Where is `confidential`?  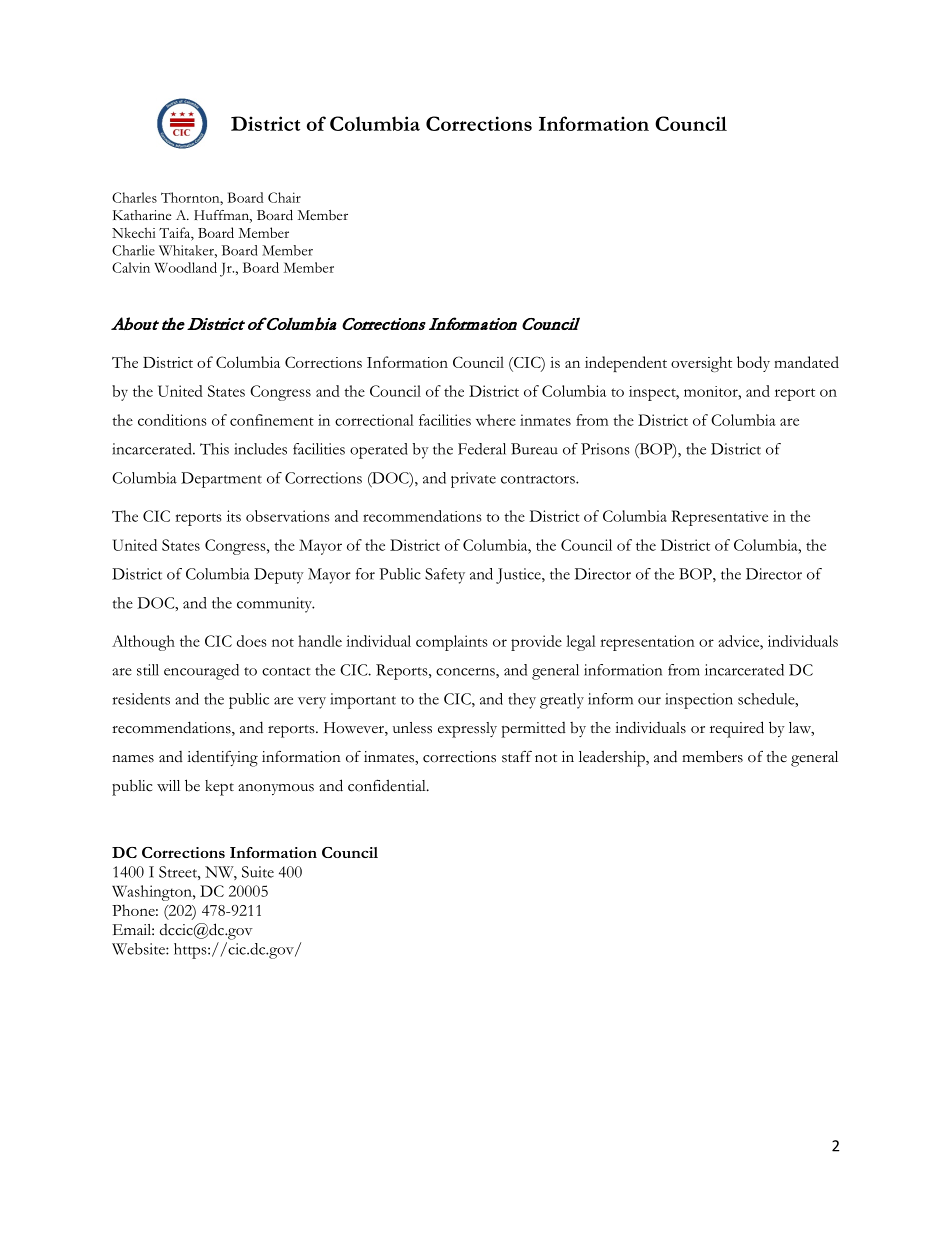 confidential is located at coordinates (388, 785).
